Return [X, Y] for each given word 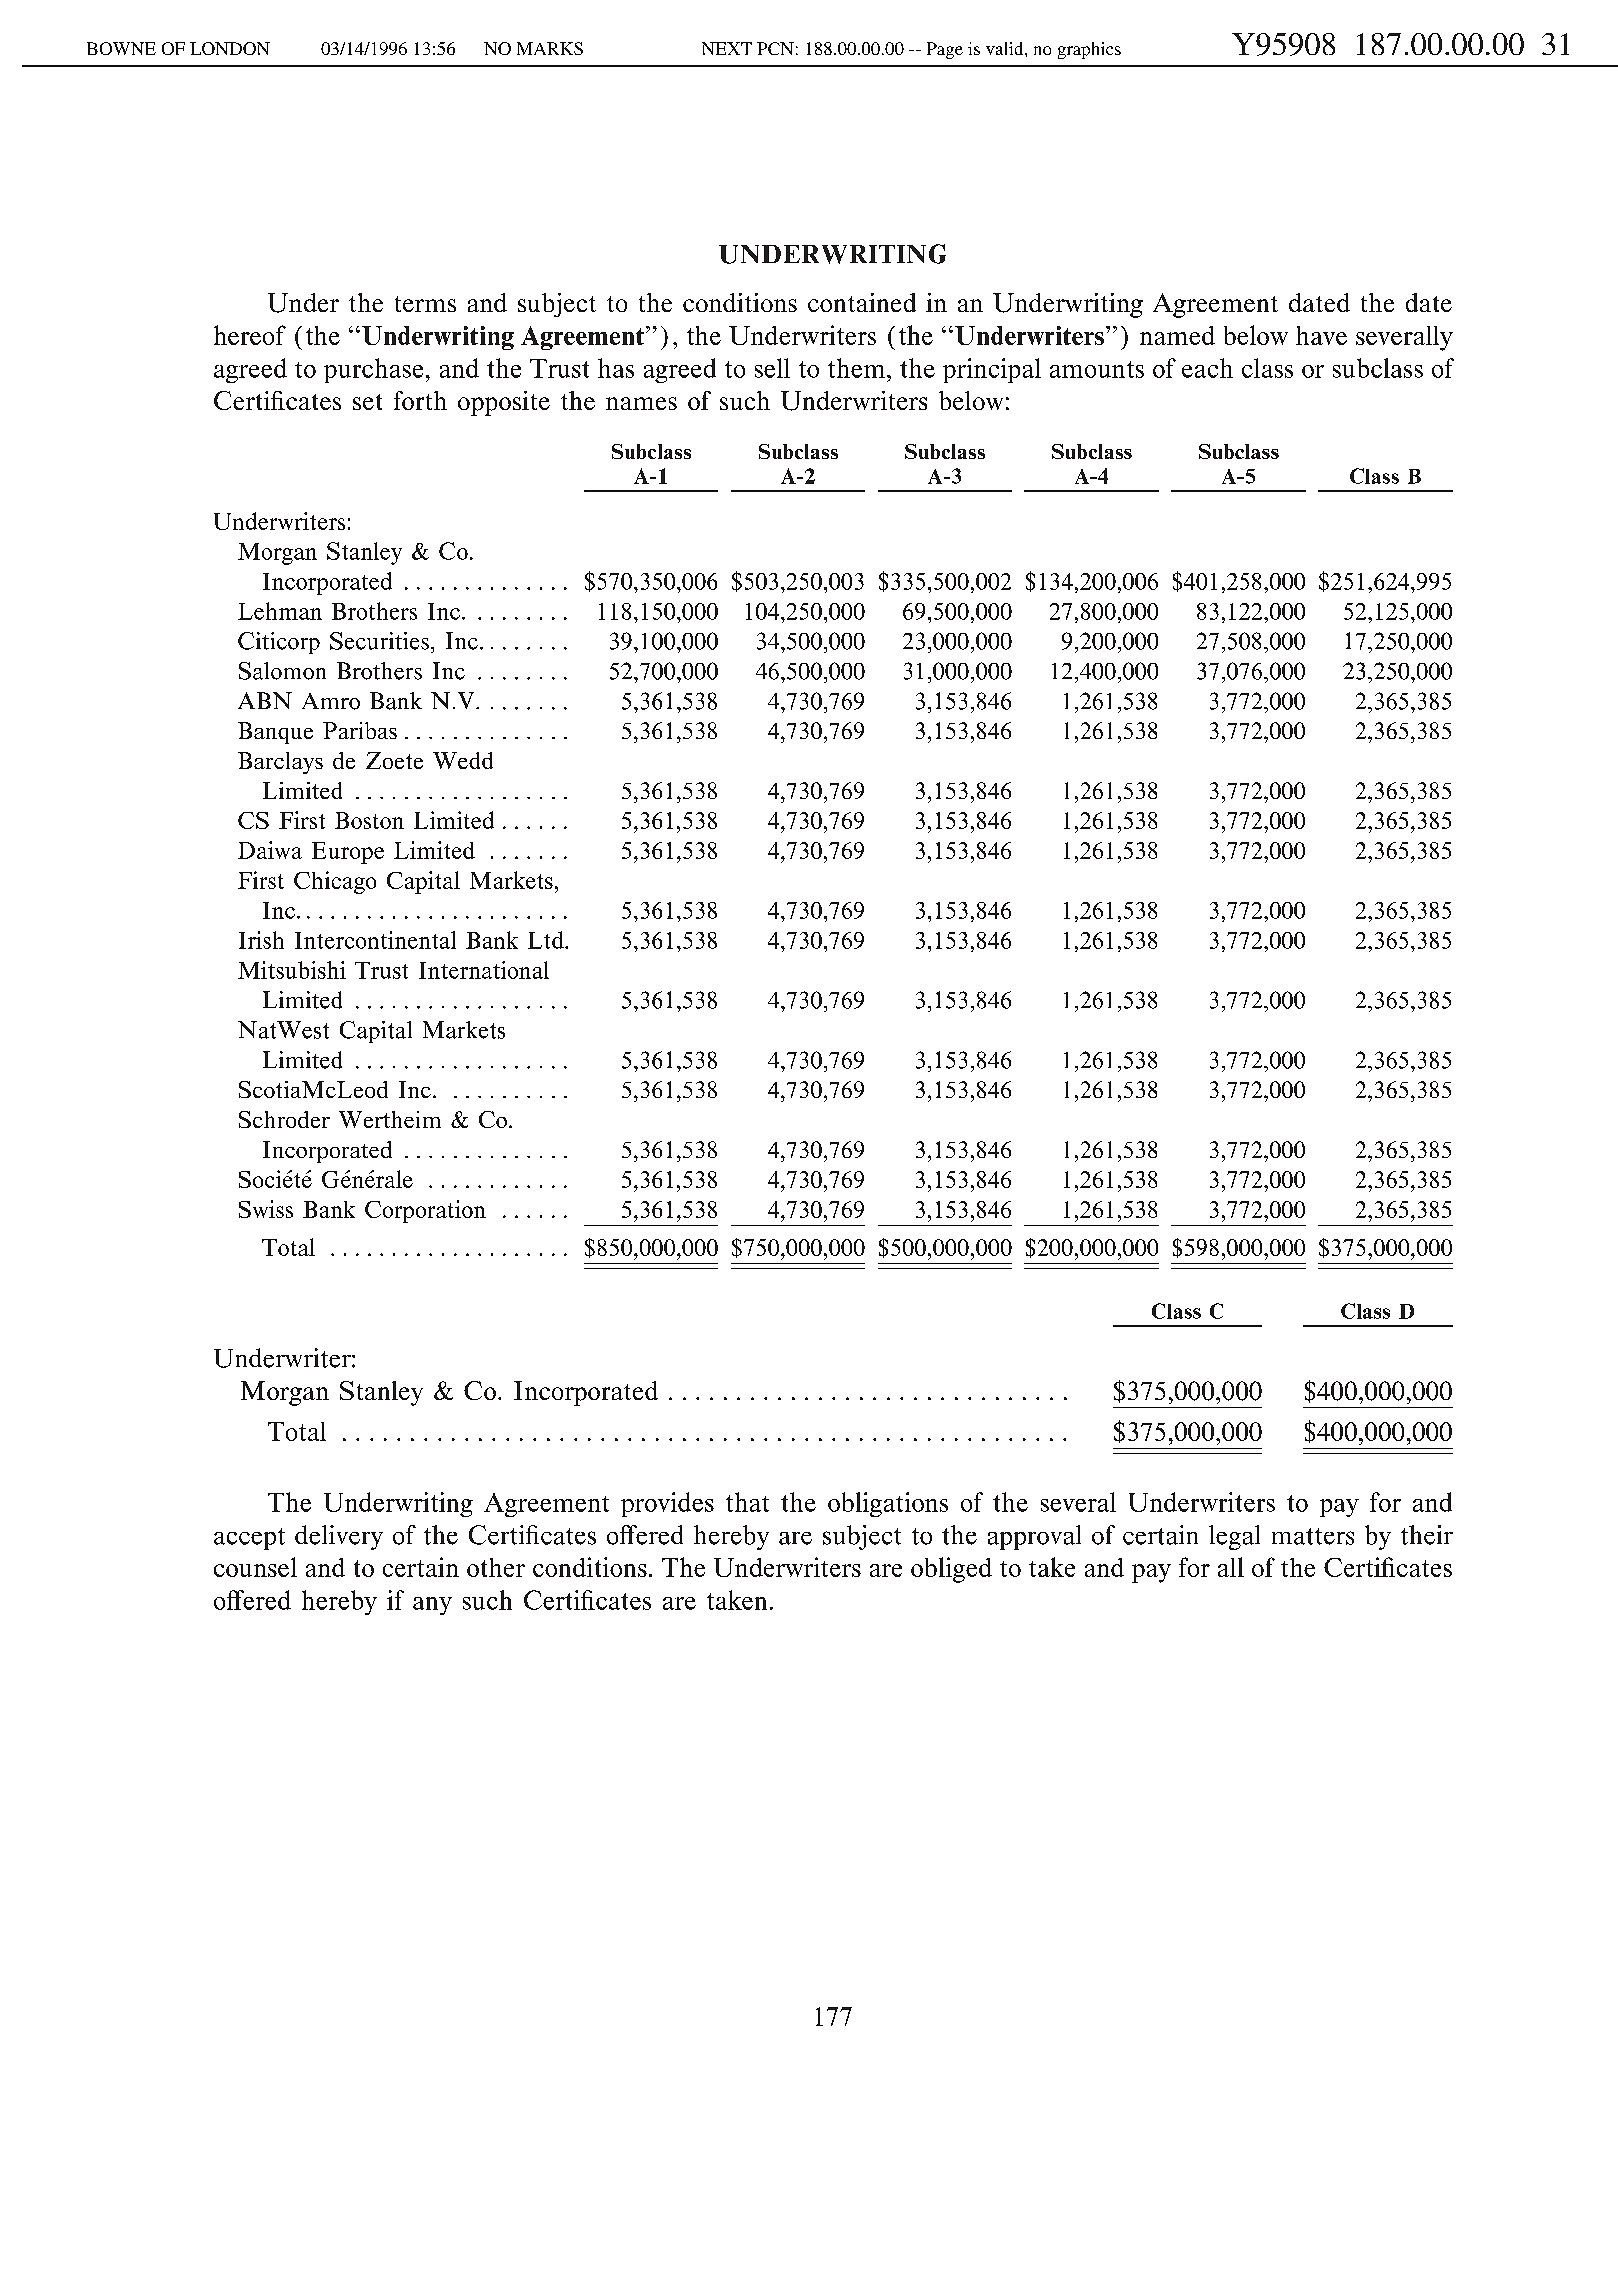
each [1207, 368]
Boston [369, 820]
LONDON [230, 48]
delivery [339, 1537]
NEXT [727, 48]
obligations [888, 1504]
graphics [1089, 50]
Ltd [547, 940]
